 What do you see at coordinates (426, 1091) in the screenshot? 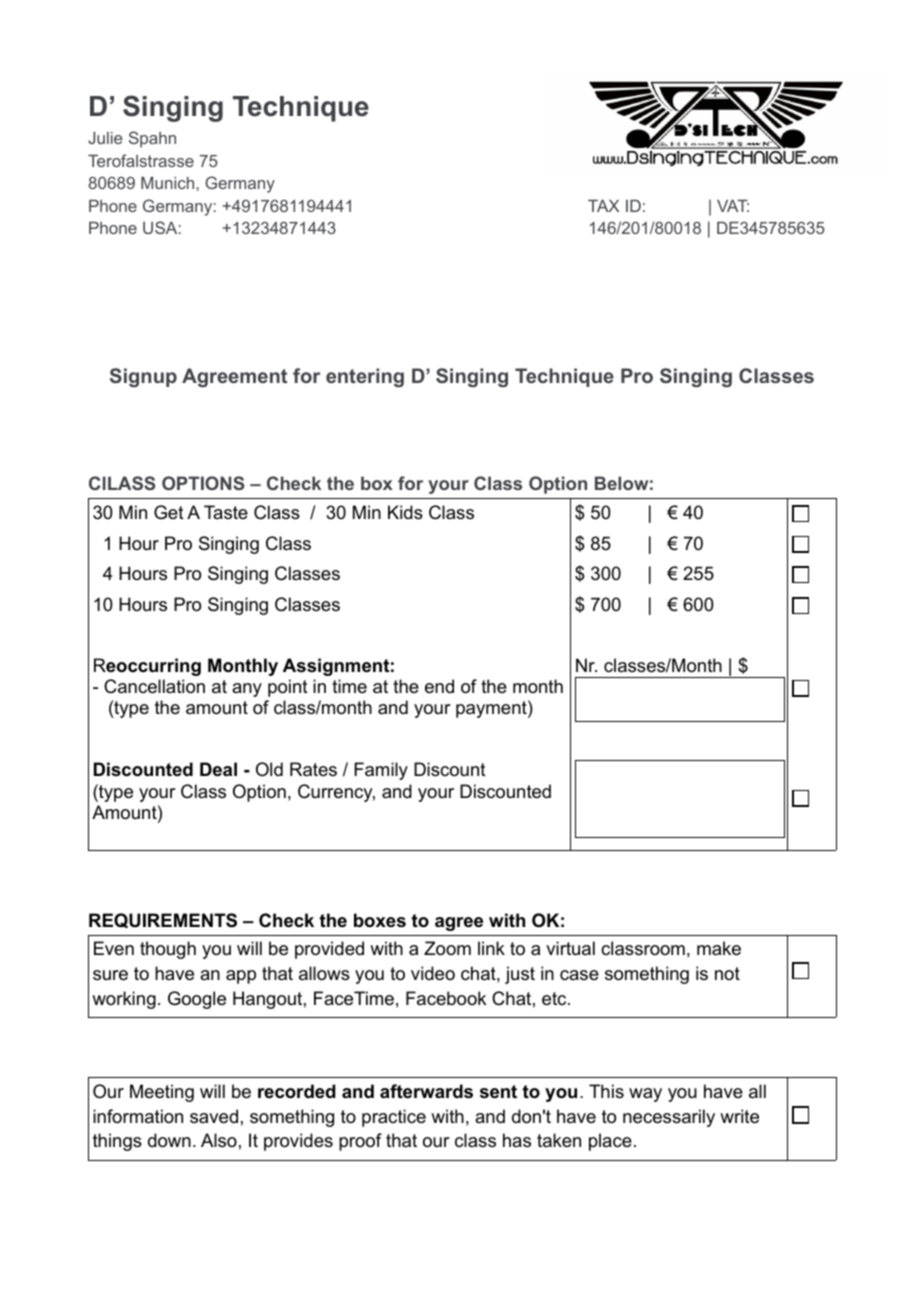
I see `afterwards` at bounding box center [426, 1091].
